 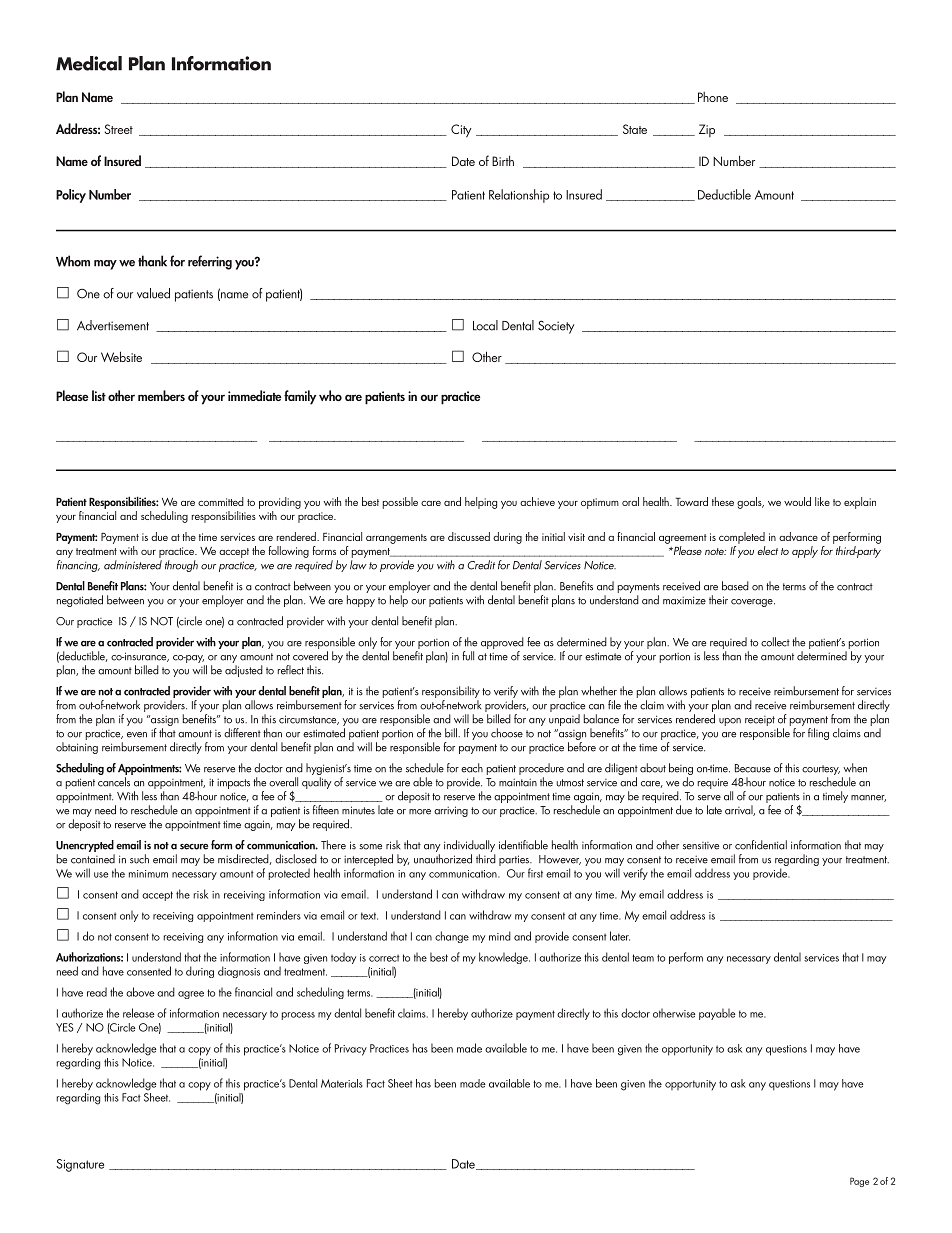 I want to click on Birth, so click(x=503, y=160).
